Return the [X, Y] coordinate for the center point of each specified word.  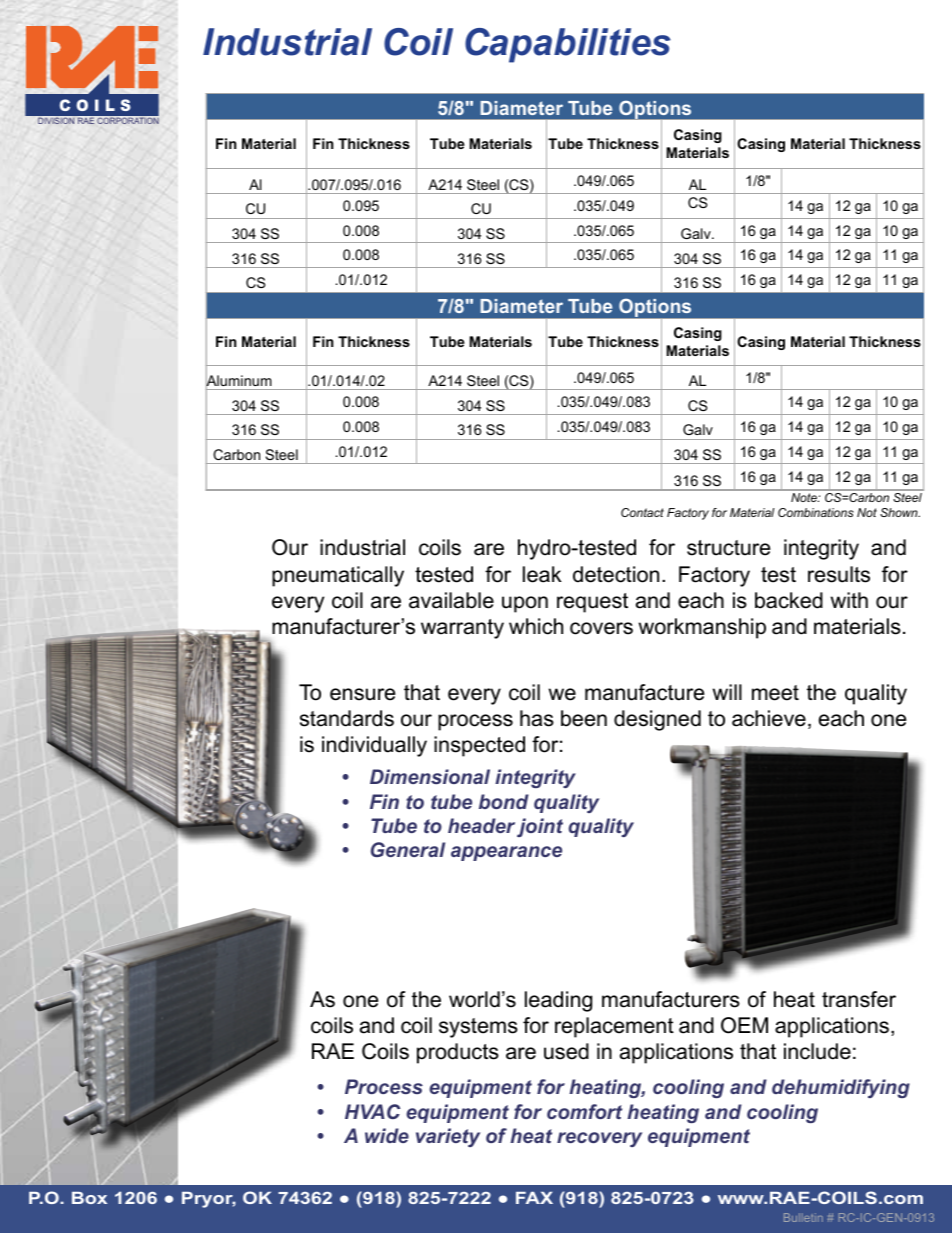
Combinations [816, 512]
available [451, 600]
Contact [642, 512]
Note [805, 497]
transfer [859, 999]
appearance [506, 853]
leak [542, 574]
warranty [462, 629]
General [408, 849]
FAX [534, 1198]
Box [89, 1198]
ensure [362, 694]
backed [789, 600]
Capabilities [568, 45]
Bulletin [803, 1217]
